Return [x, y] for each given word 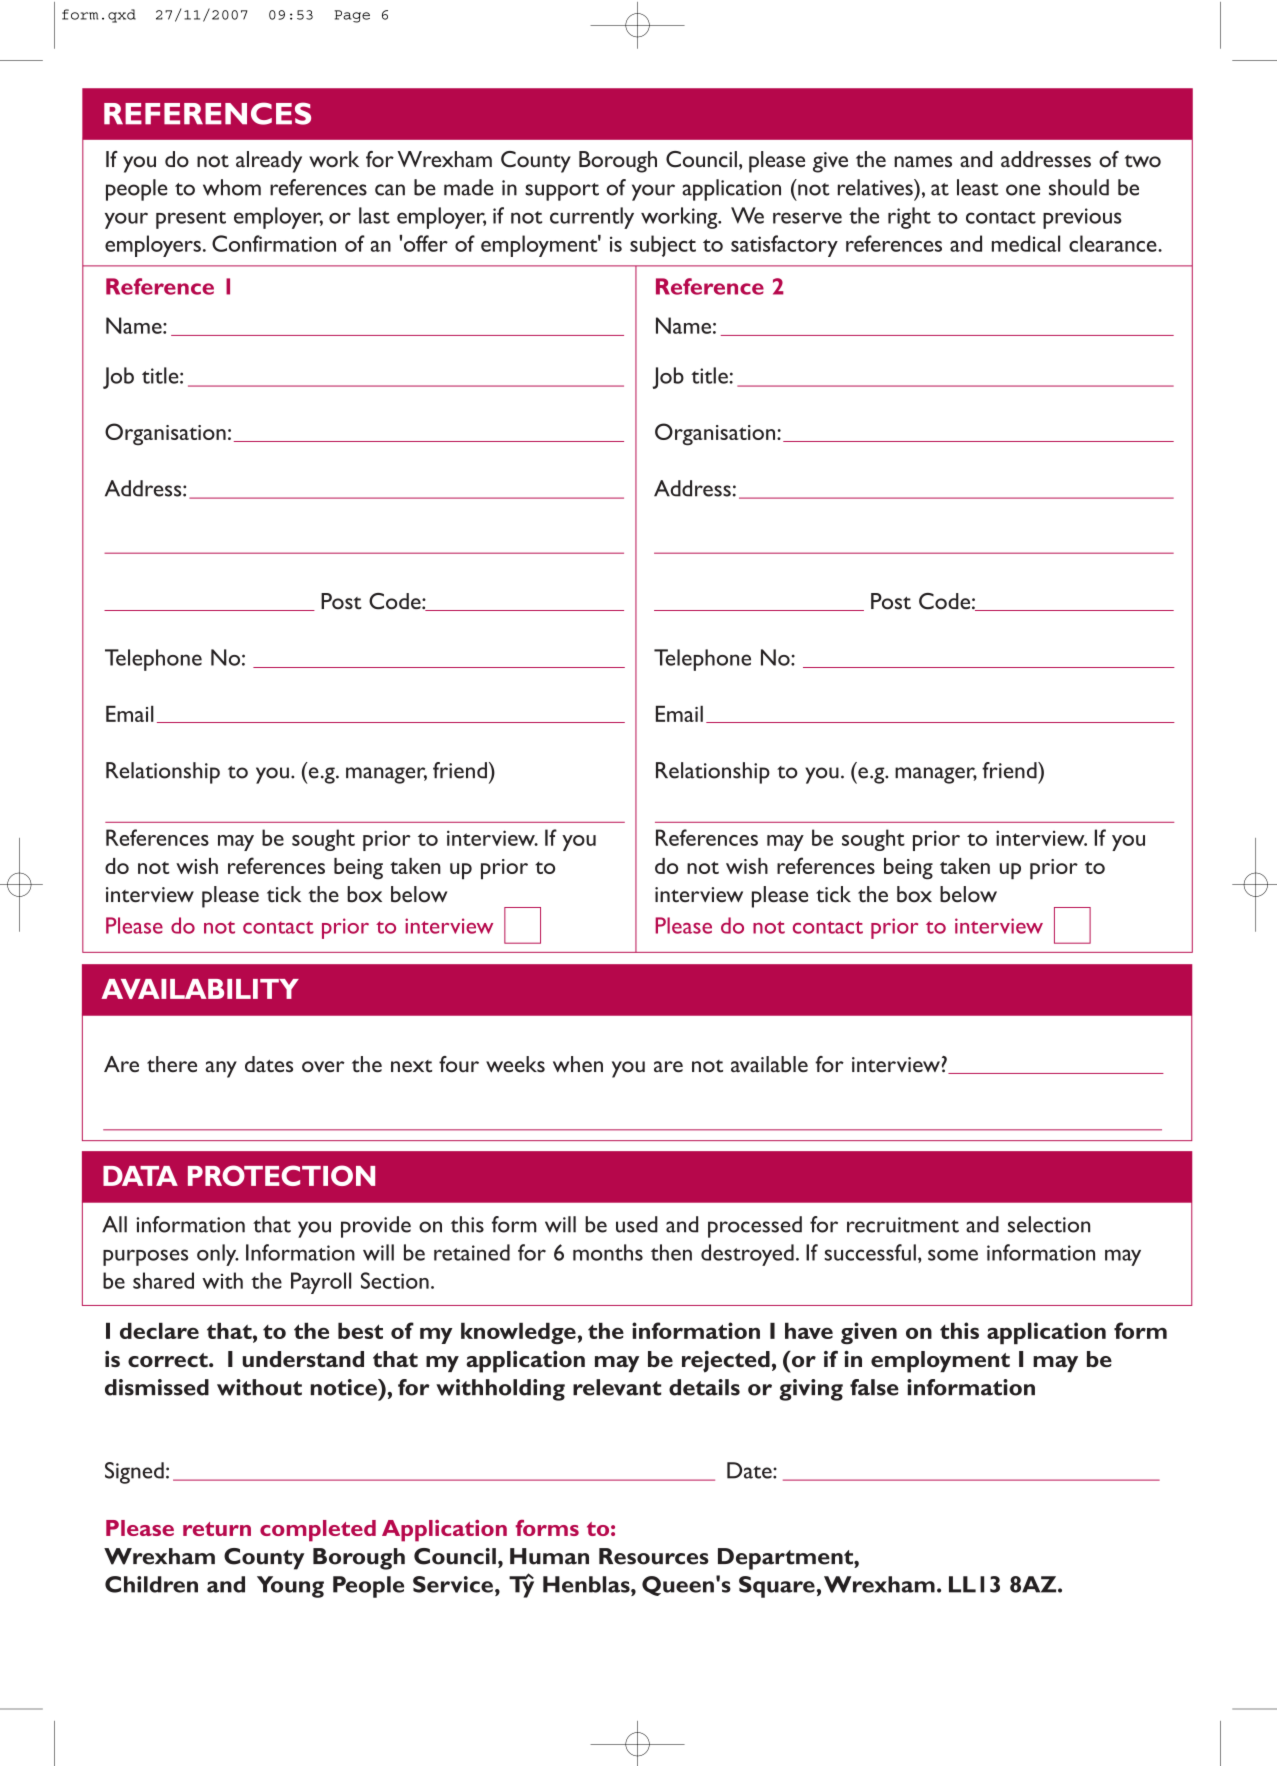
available [769, 1064]
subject [663, 246]
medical [1026, 243]
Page [352, 16]
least [978, 187]
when [578, 1064]
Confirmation [274, 243]
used [637, 1224]
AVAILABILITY [200, 989]
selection [1049, 1224]
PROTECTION [281, 1175]
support [562, 192]
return [217, 1529]
